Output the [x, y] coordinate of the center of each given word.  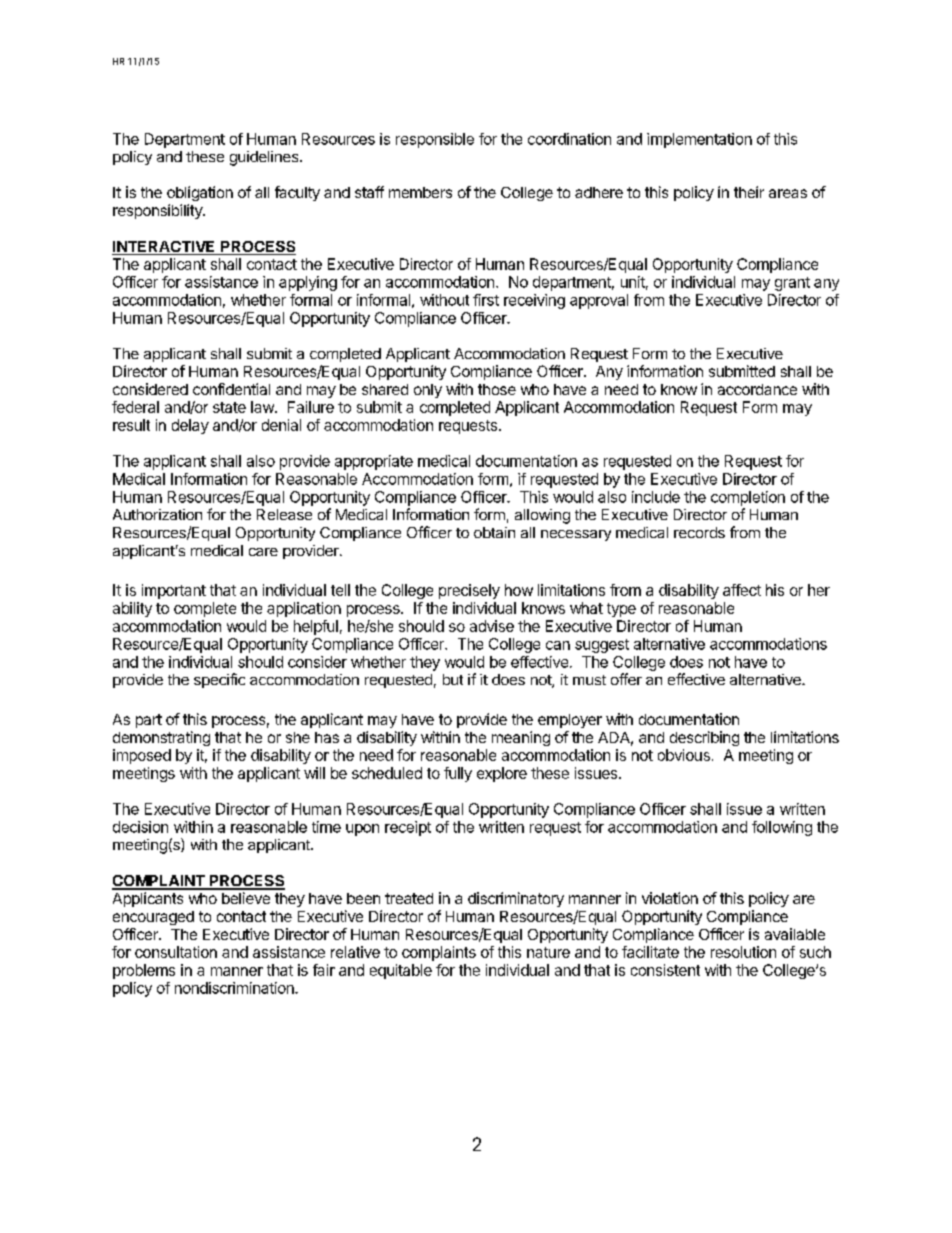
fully [458, 774]
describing [704, 738]
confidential [231, 389]
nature [548, 952]
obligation [200, 193]
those [497, 389]
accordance [757, 389]
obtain [494, 532]
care [263, 552]
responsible [435, 140]
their [749, 192]
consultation [176, 952]
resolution [743, 952]
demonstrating [161, 738]
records [699, 532]
